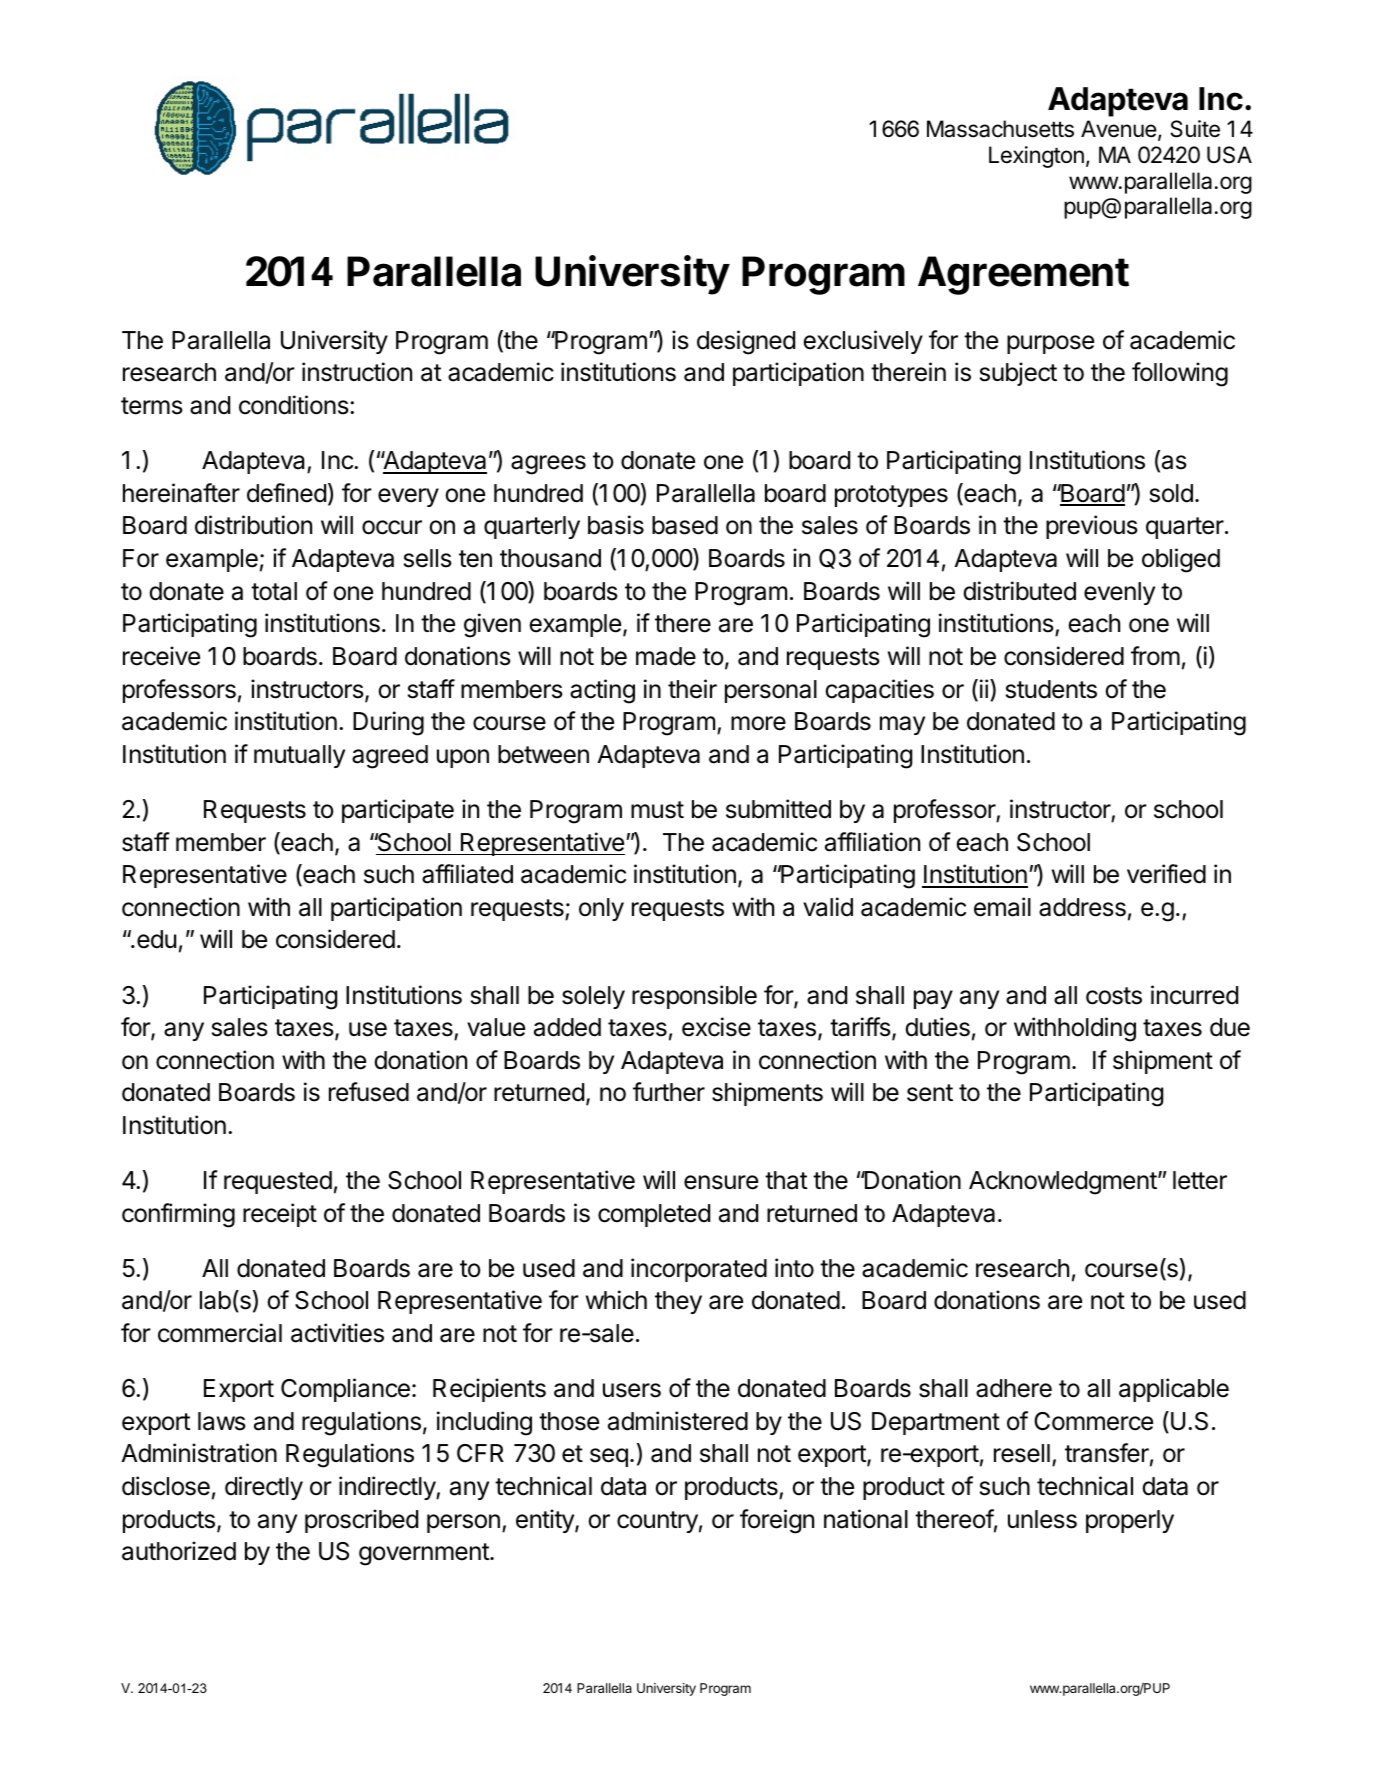 The image size is (1373, 1777). I want to click on designed, so click(746, 342).
